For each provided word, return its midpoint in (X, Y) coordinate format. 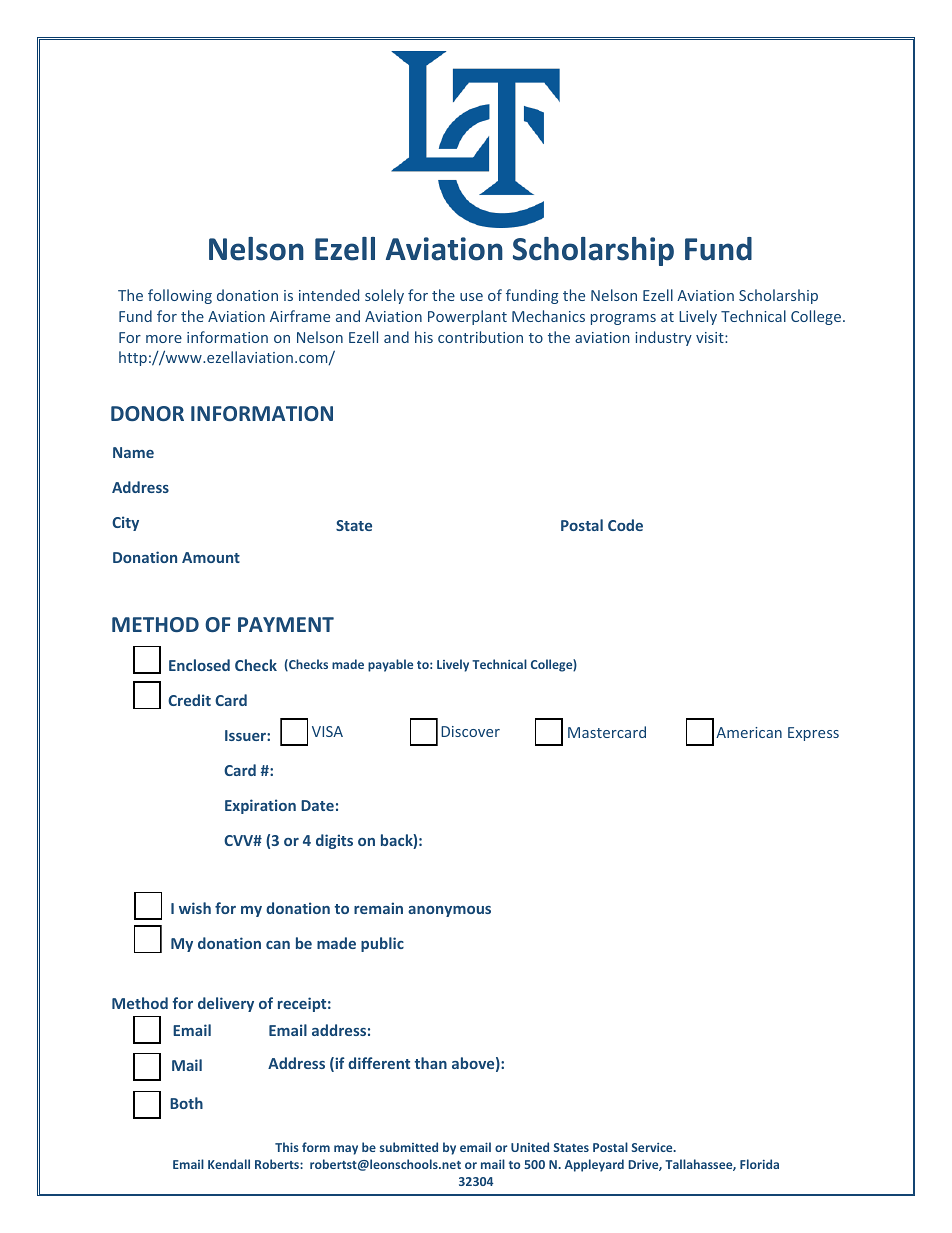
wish (195, 908)
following (180, 296)
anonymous (449, 911)
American (749, 732)
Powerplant (467, 317)
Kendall (229, 1164)
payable (390, 665)
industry (663, 338)
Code (625, 525)
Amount (211, 557)
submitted (409, 1147)
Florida (759, 1164)
